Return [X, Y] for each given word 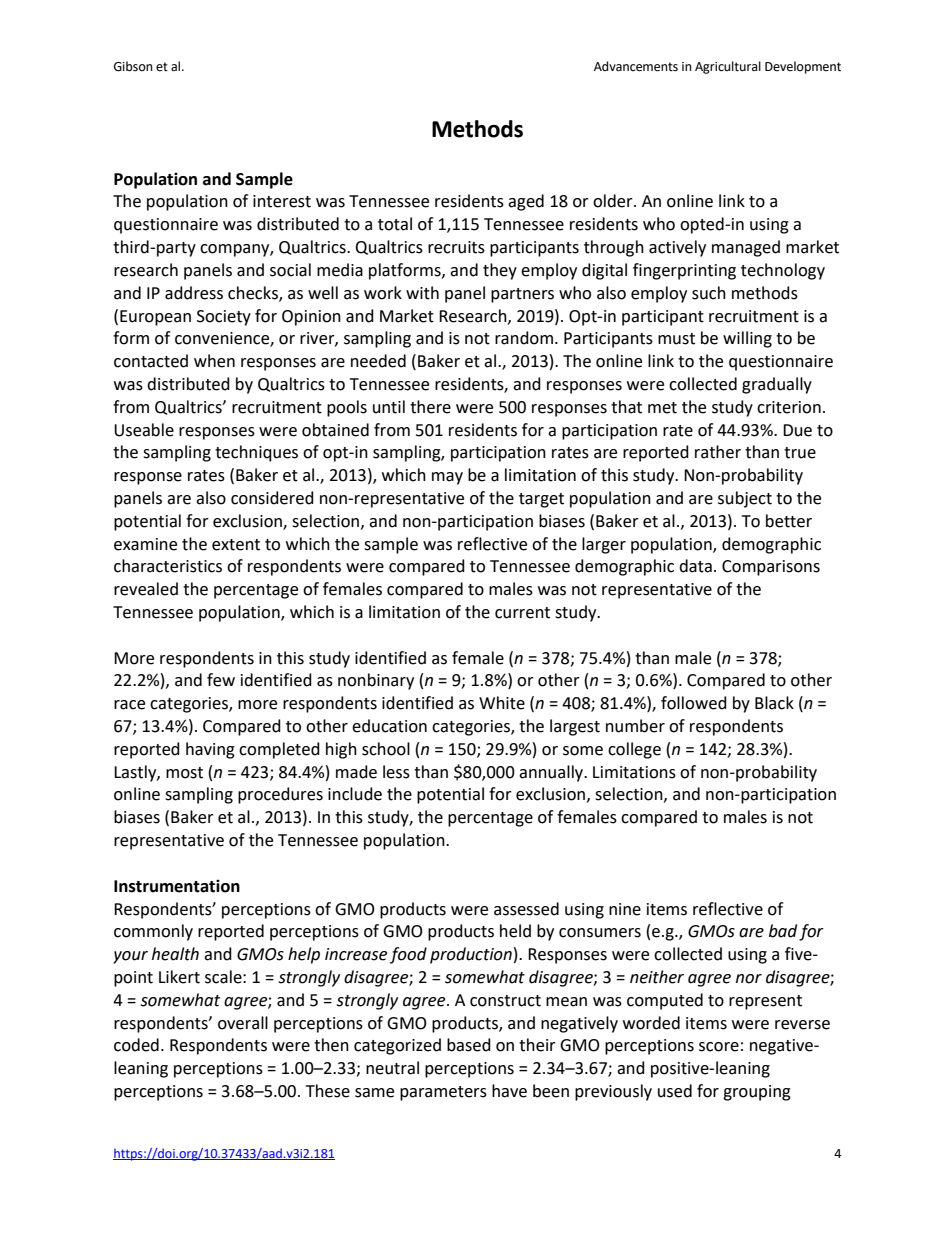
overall [243, 1023]
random [524, 338]
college [634, 750]
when [214, 361]
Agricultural [728, 67]
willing [747, 339]
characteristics [168, 566]
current [522, 613]
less [396, 772]
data [695, 566]
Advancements [636, 66]
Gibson [133, 66]
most [184, 773]
